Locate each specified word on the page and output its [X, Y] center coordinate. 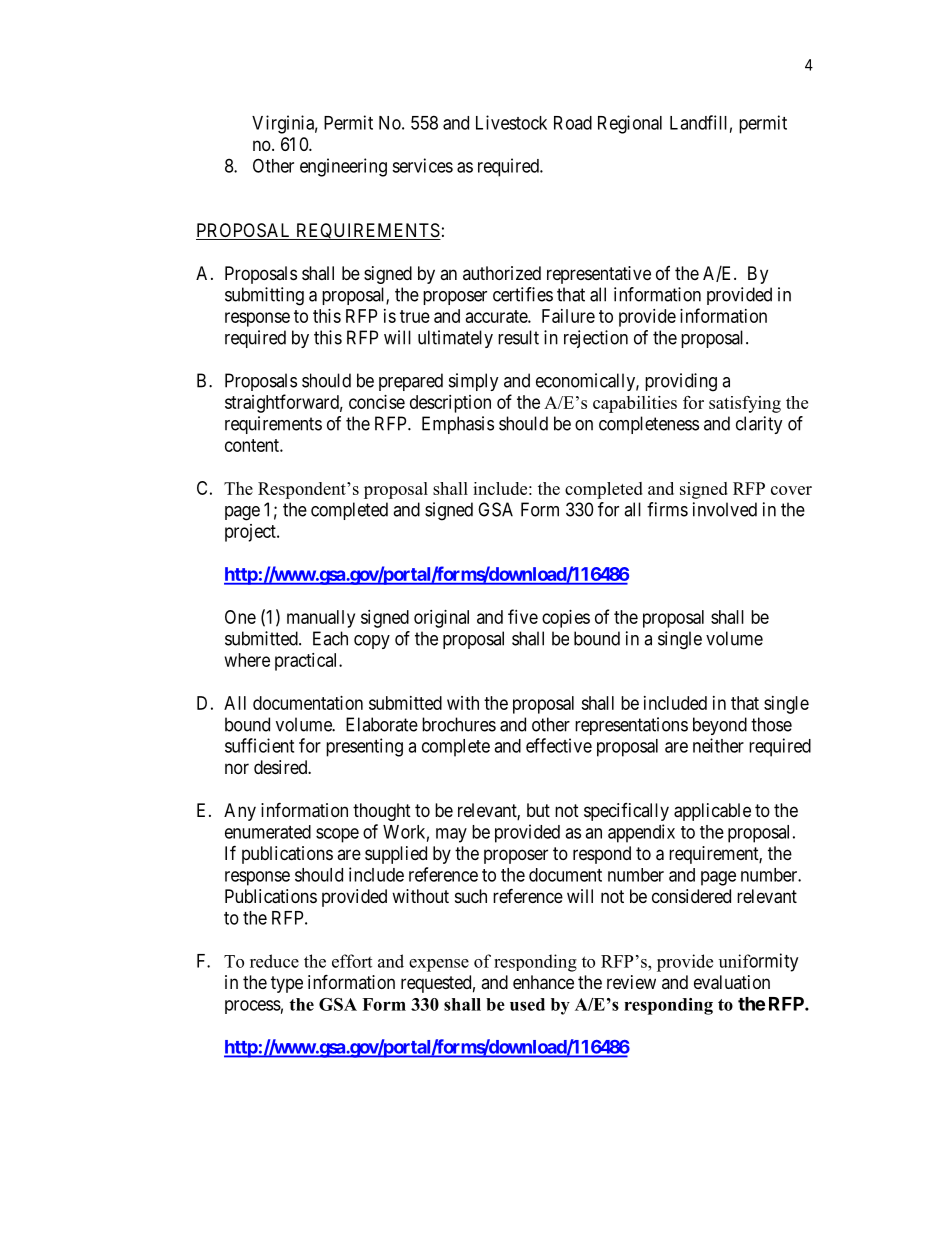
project [251, 533]
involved [725, 509]
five [523, 616]
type [287, 984]
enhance [543, 982]
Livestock [511, 122]
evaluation [732, 982]
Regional [630, 124]
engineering [343, 167]
